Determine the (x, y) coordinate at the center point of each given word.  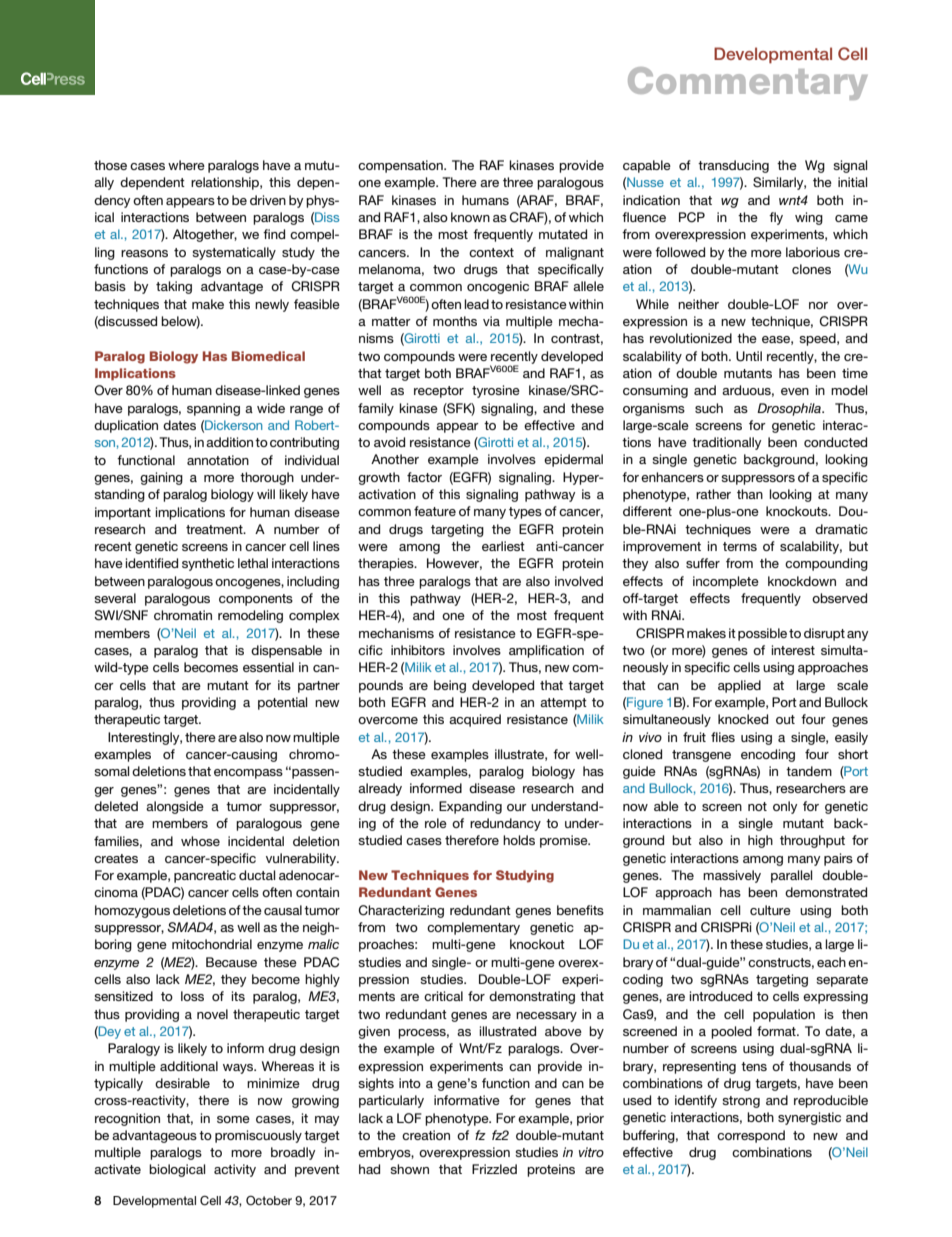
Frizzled (494, 1169)
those (110, 165)
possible (762, 634)
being (450, 686)
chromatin (183, 615)
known (470, 217)
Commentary (748, 83)
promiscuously (258, 1136)
